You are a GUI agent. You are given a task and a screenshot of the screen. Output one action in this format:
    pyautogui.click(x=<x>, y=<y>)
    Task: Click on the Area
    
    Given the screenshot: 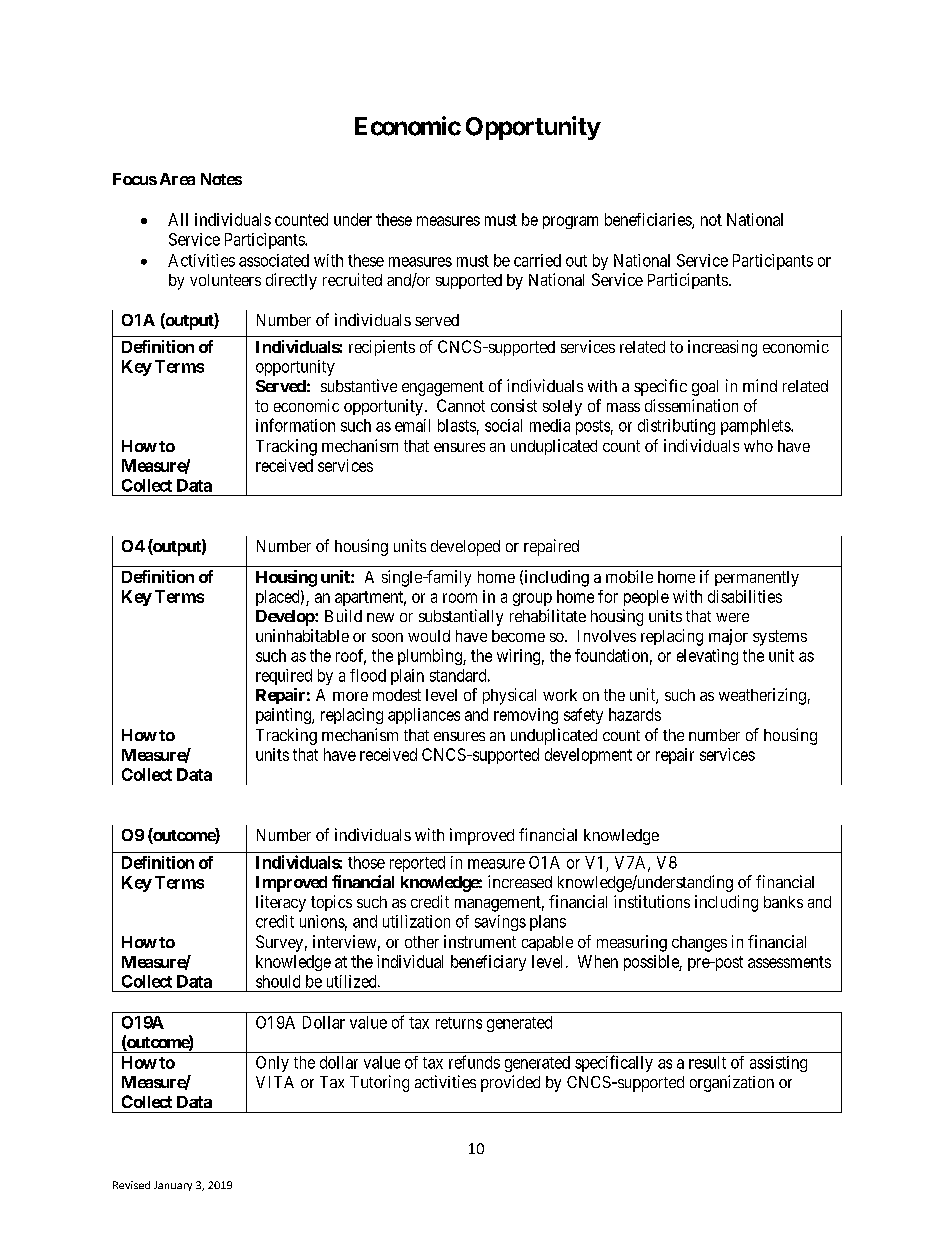 What is the action you would take?
    pyautogui.click(x=177, y=179)
